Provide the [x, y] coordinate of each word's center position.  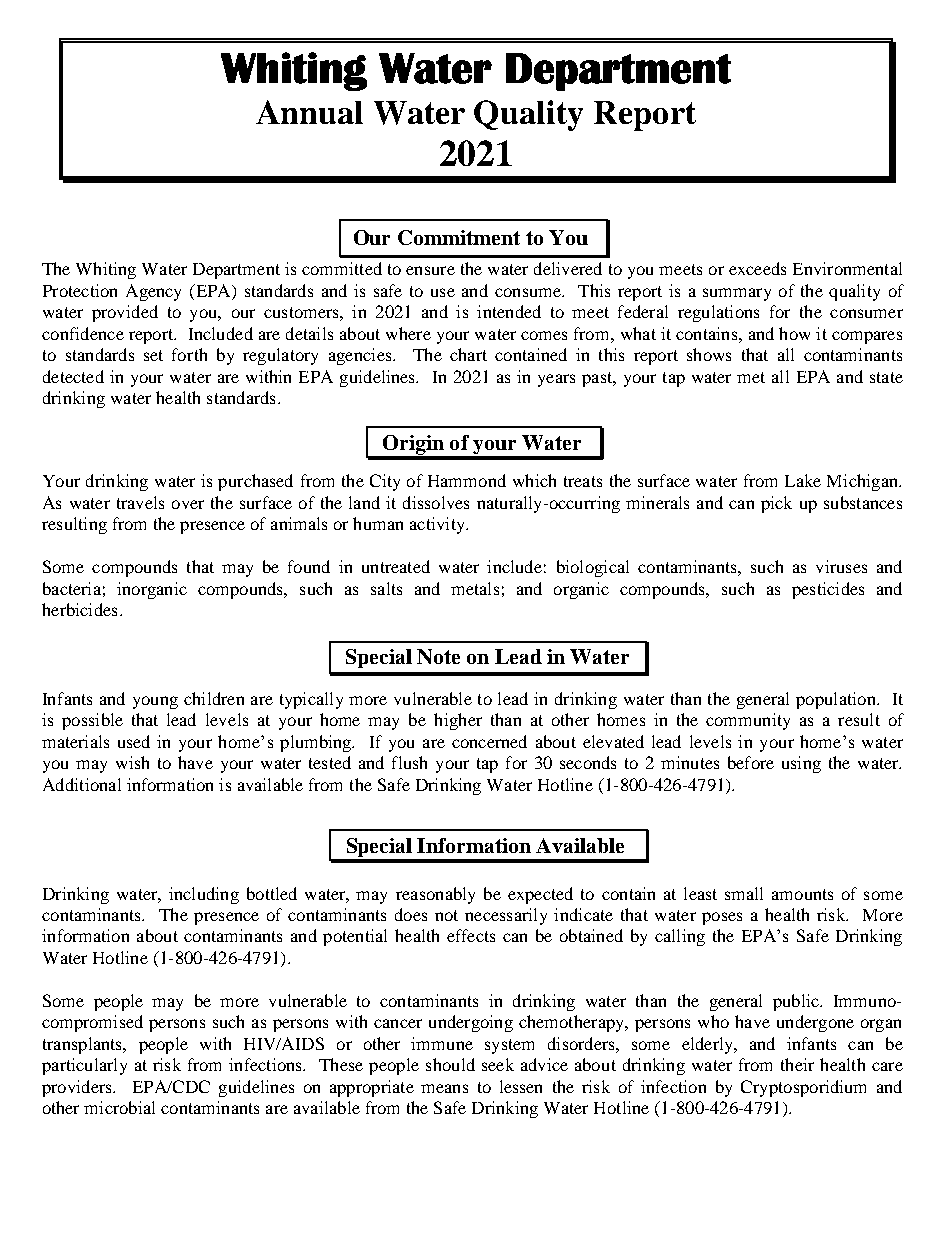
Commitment [459, 237]
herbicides [79, 609]
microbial [119, 1107]
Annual [309, 112]
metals [475, 588]
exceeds [757, 268]
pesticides [828, 590]
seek [498, 1064]
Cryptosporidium [803, 1088]
